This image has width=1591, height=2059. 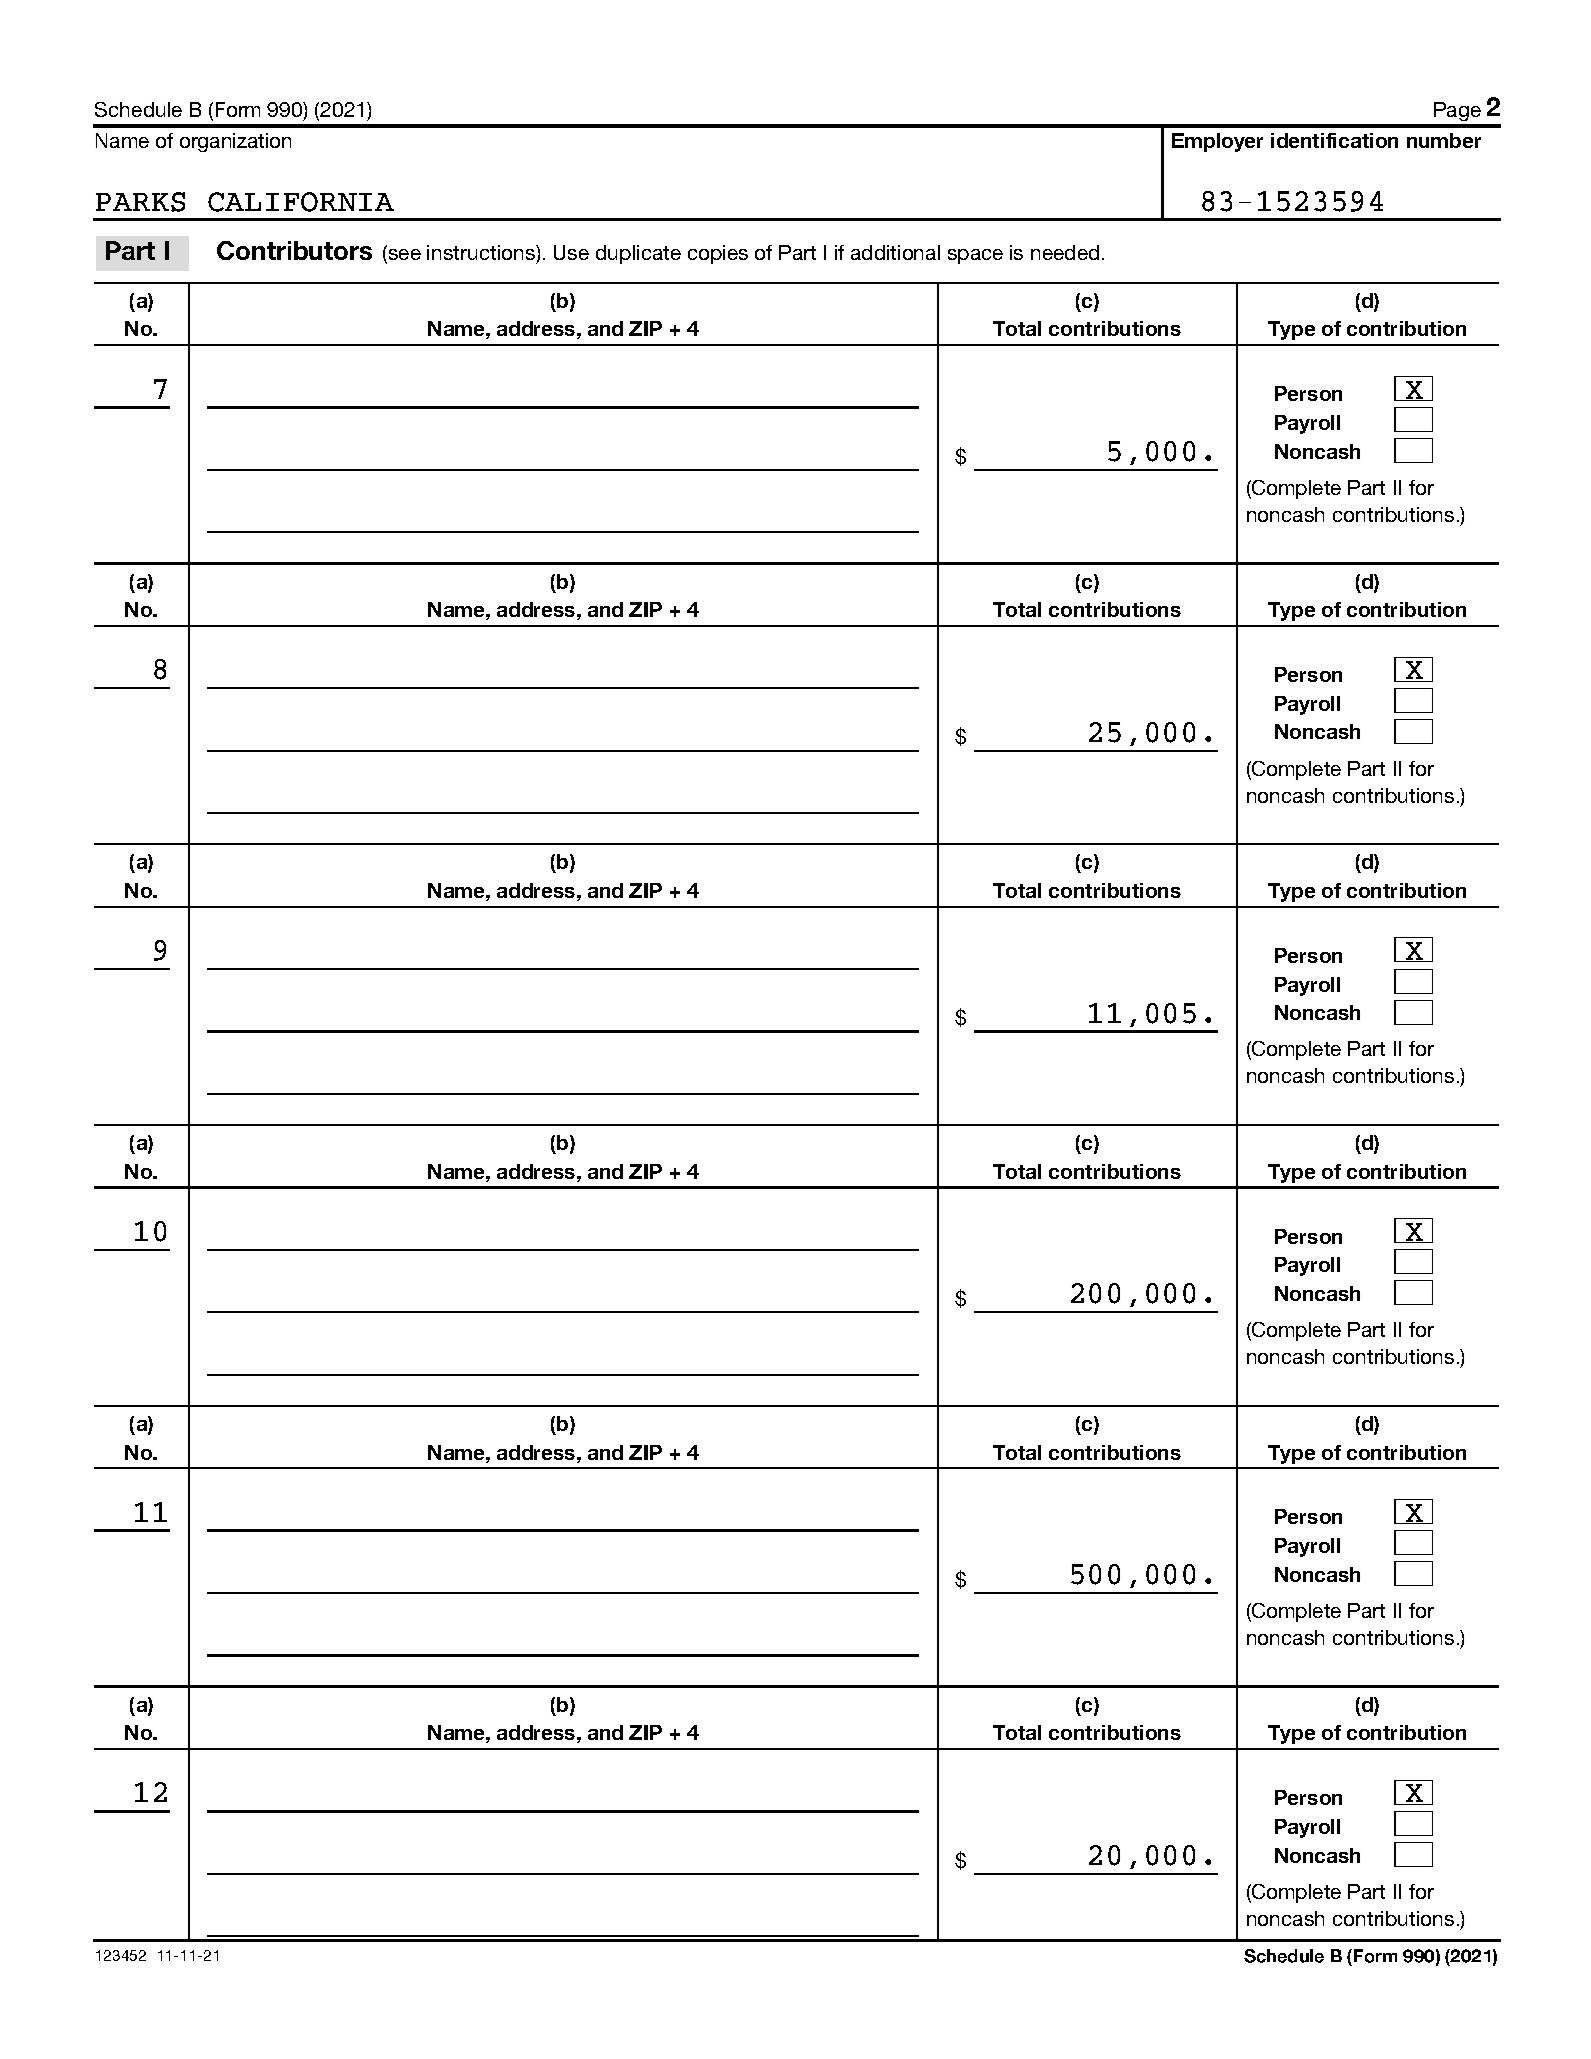 I want to click on PARKS, so click(x=140, y=202).
